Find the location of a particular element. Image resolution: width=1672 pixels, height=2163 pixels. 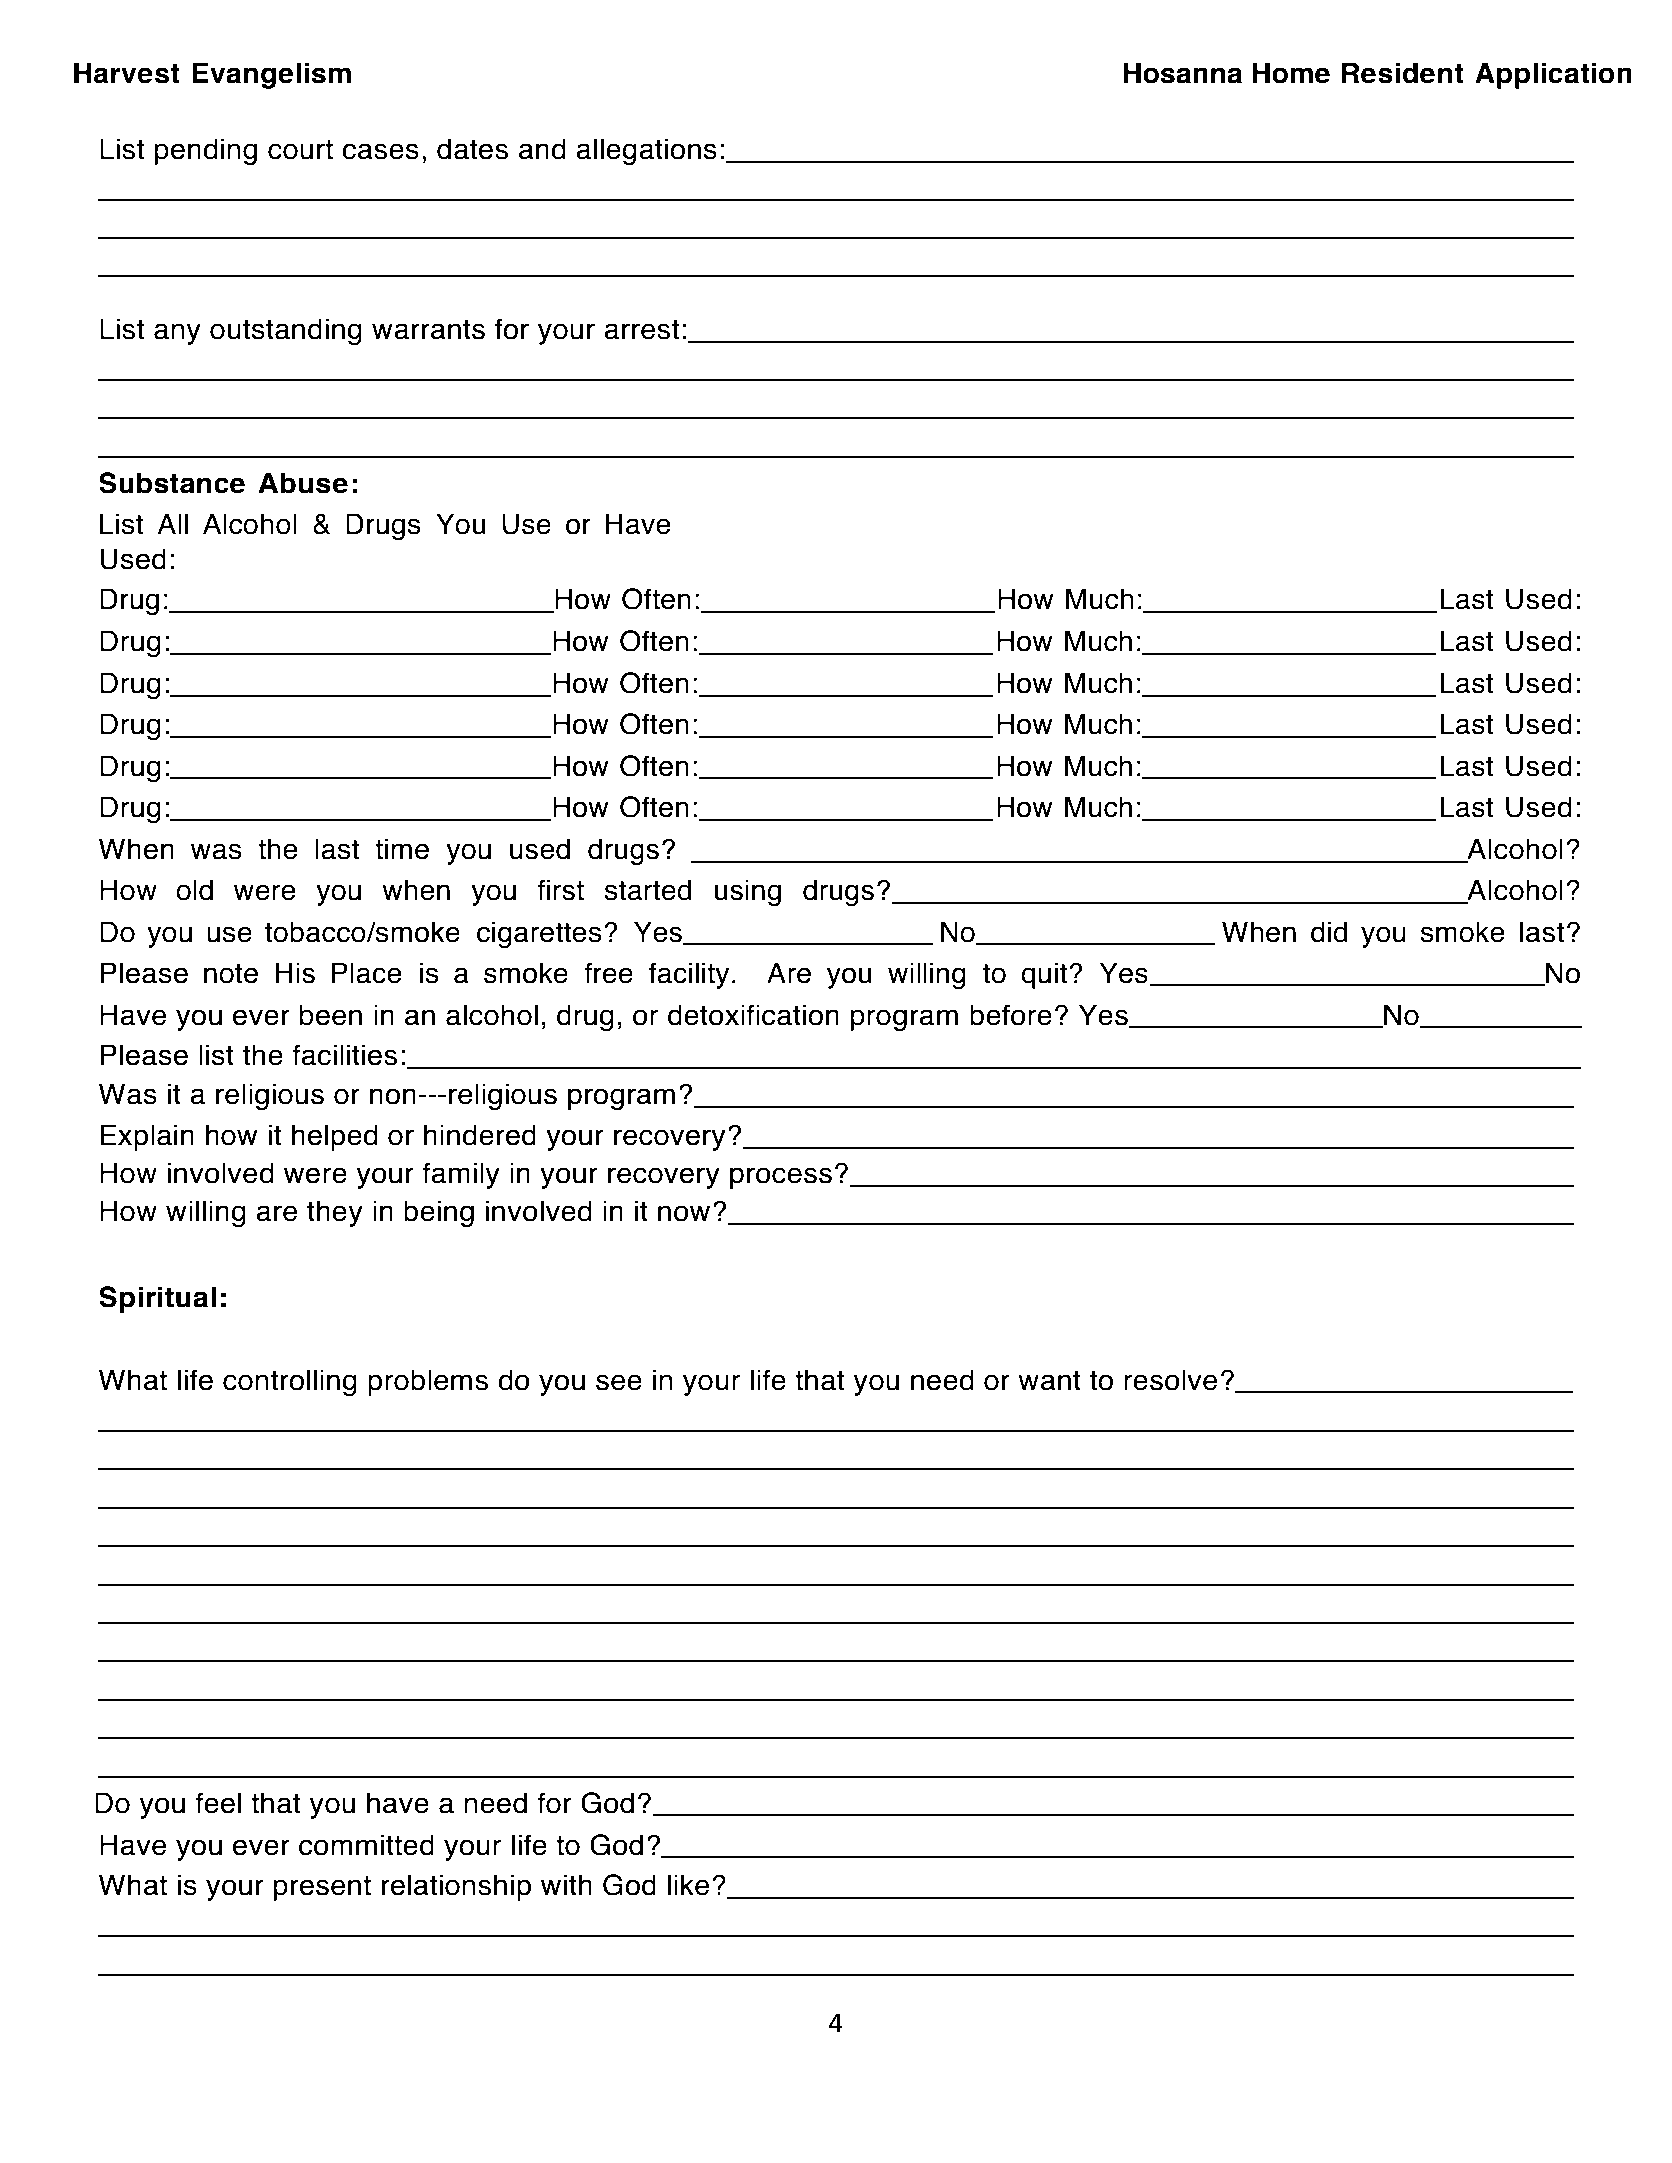

court is located at coordinates (300, 150).
